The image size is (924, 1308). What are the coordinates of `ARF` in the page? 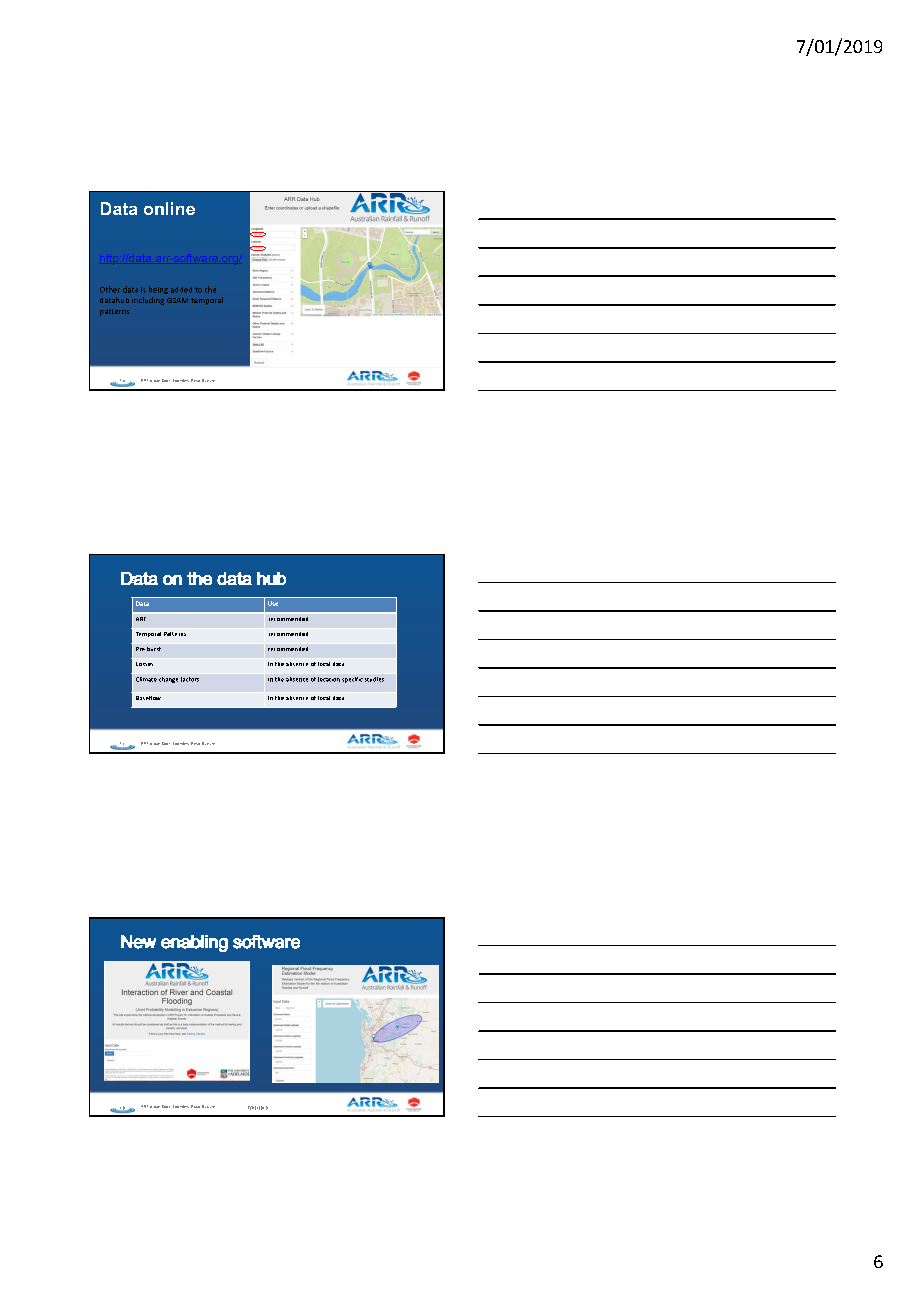 It's located at (141, 619).
